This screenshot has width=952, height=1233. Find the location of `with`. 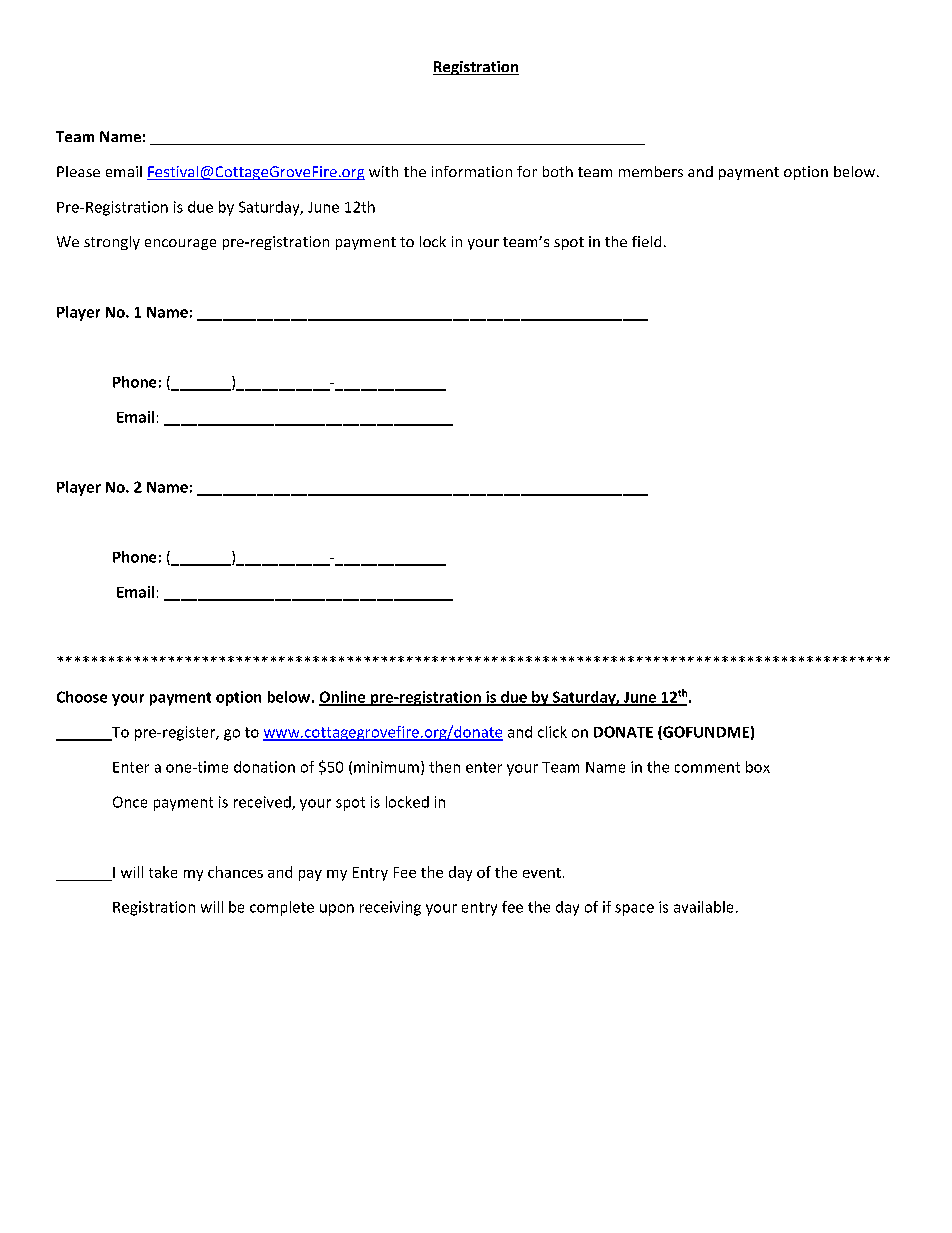

with is located at coordinates (383, 171).
